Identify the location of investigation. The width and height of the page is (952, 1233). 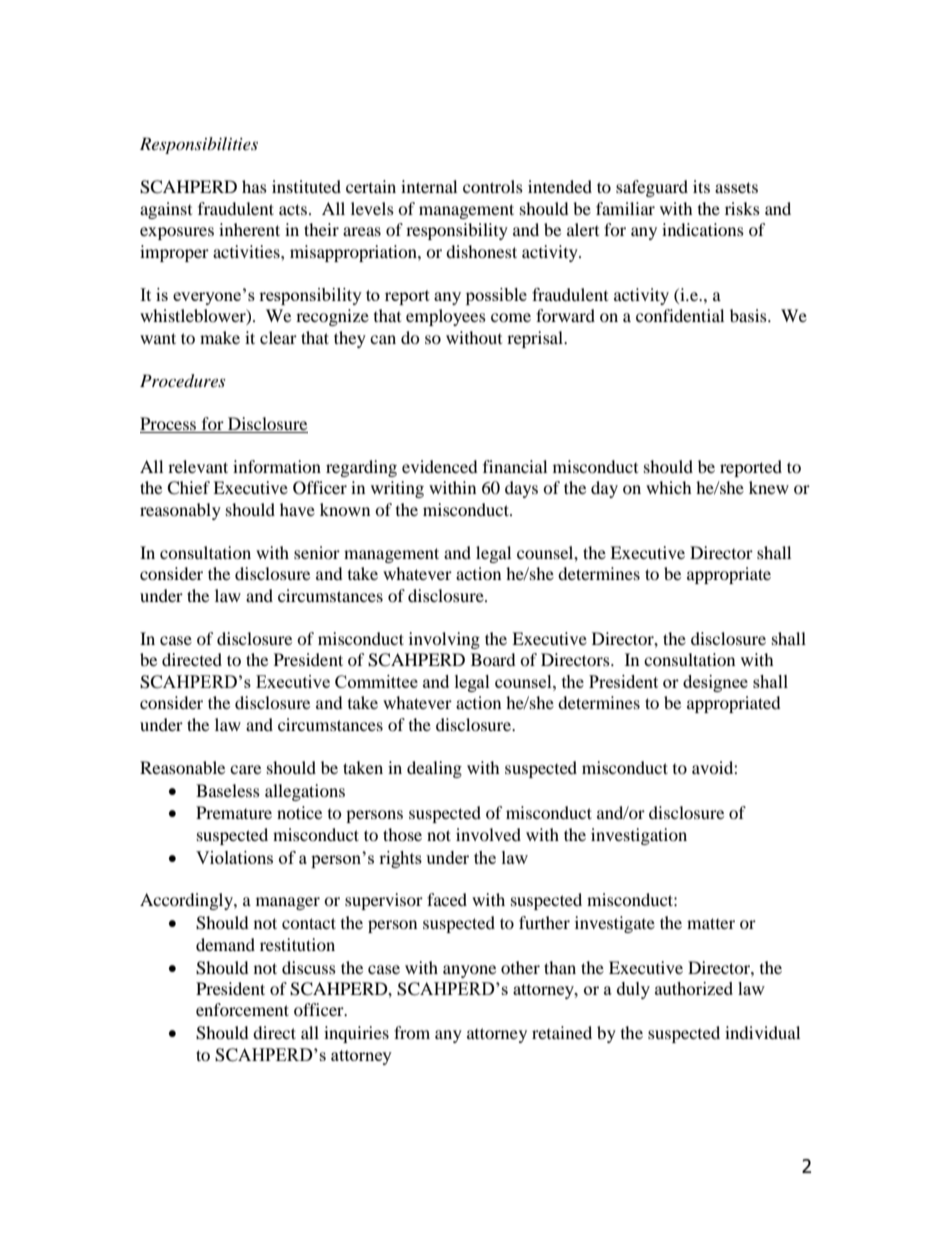
(639, 836).
